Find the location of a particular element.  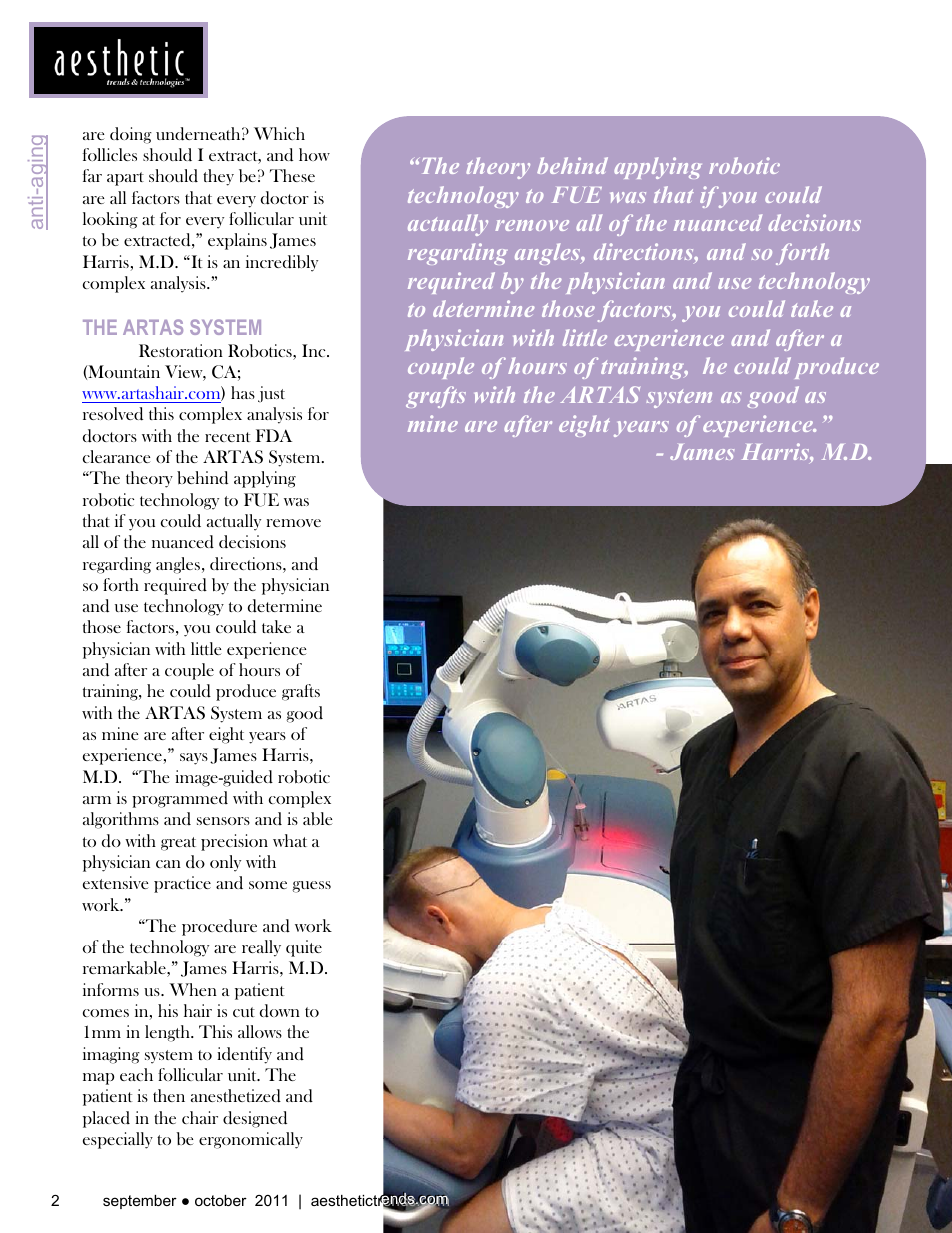

they is located at coordinates (218, 177).
